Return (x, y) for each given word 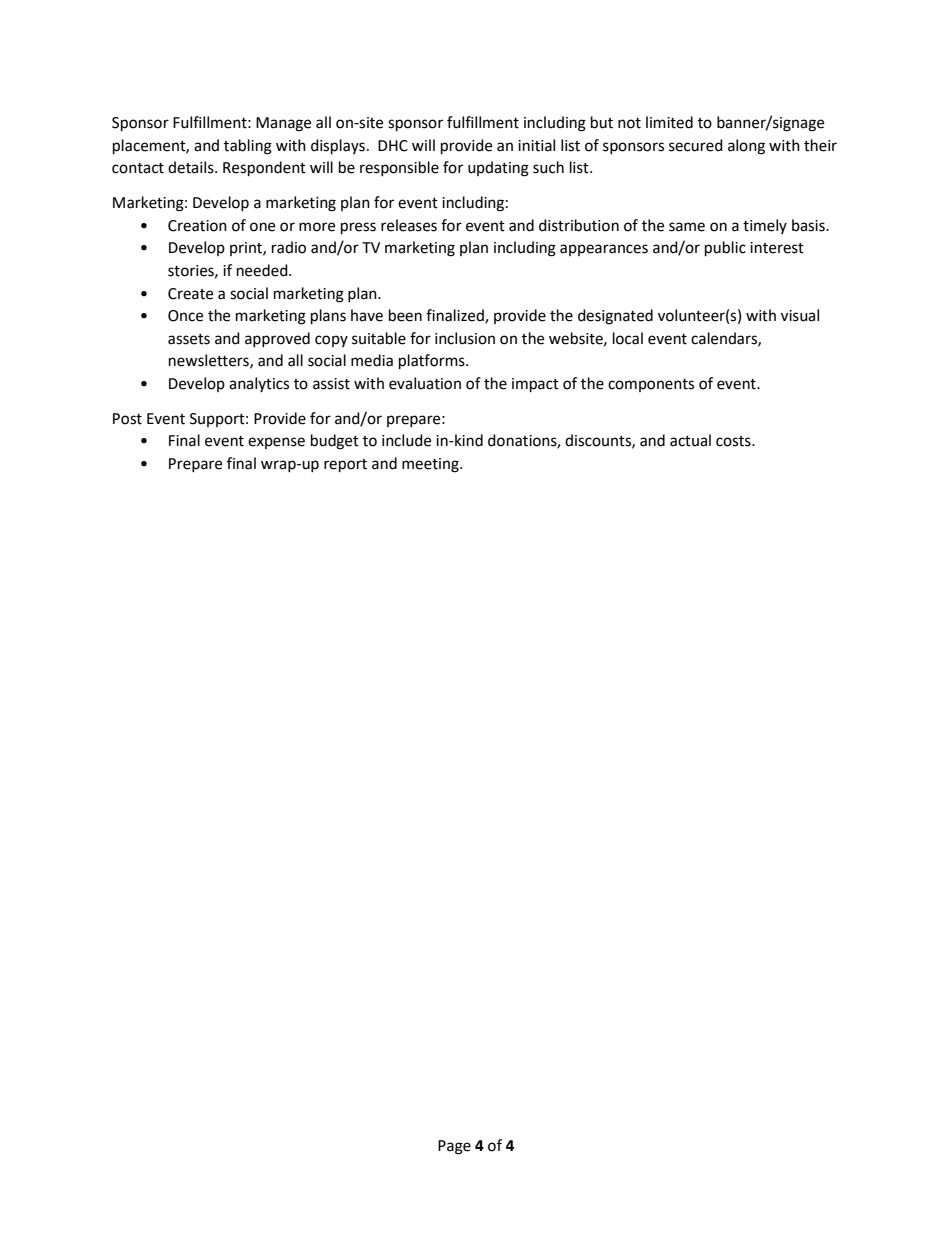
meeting (431, 465)
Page (454, 1147)
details (192, 167)
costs (734, 441)
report (345, 466)
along (746, 147)
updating (498, 169)
